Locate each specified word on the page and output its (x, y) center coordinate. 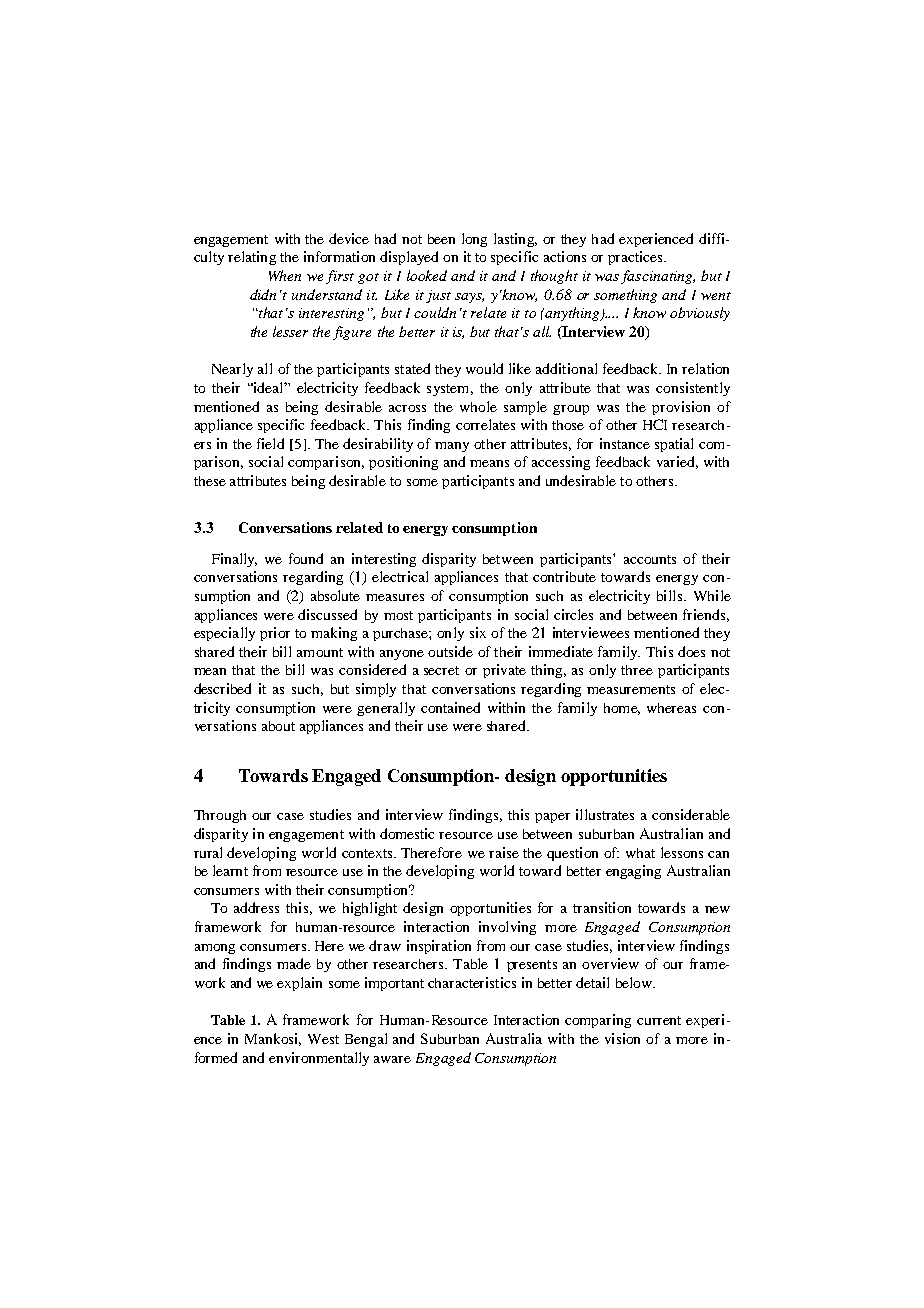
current (659, 1020)
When (285, 275)
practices (636, 258)
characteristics (472, 982)
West (323, 1039)
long (474, 240)
